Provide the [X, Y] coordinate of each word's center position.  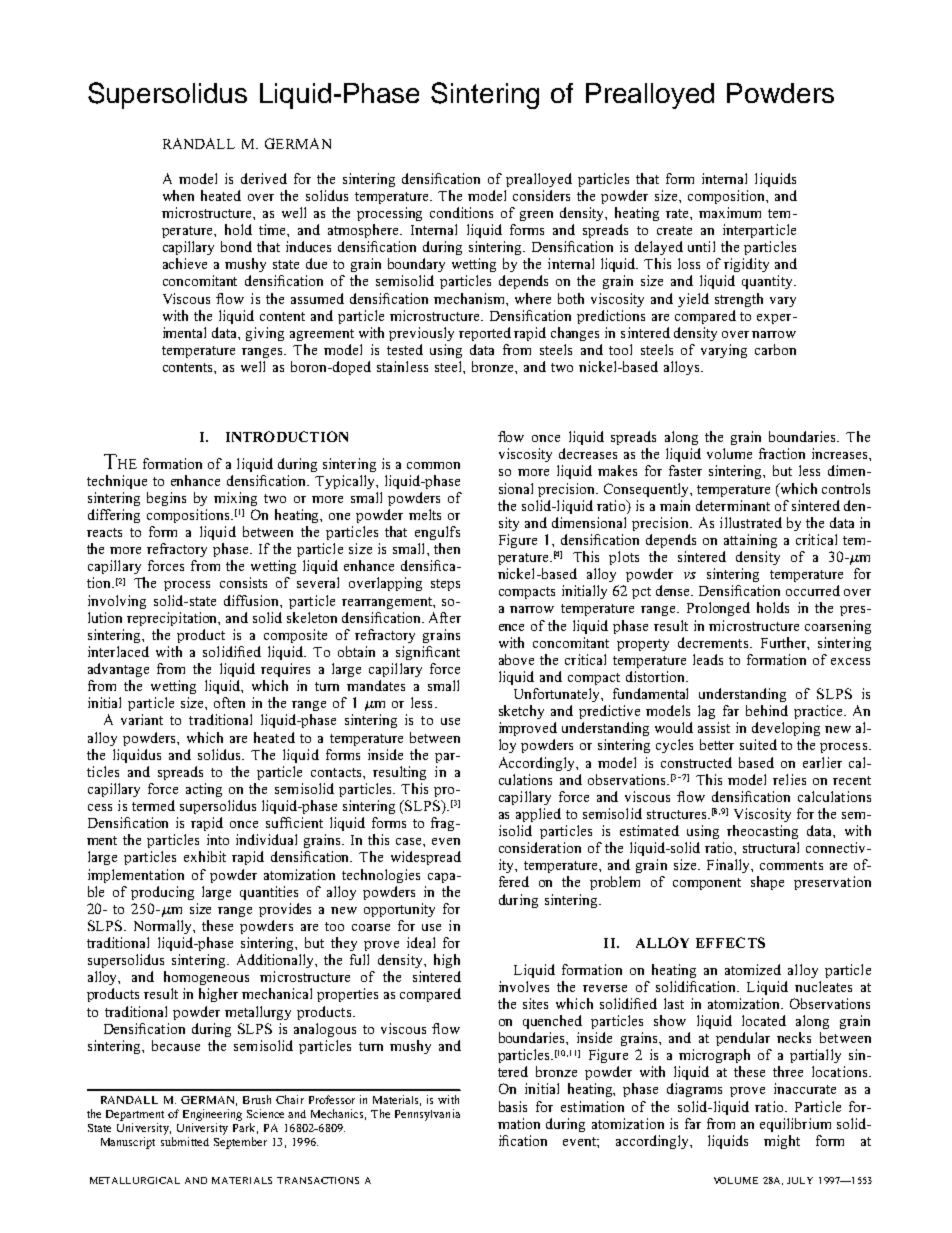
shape [767, 883]
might [782, 1142]
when [178, 195]
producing [162, 893]
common [433, 465]
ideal [421, 942]
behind [767, 710]
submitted [185, 1141]
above [516, 659]
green [536, 216]
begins [166, 499]
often [229, 702]
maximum [730, 212]
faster [685, 470]
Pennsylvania [427, 1115]
